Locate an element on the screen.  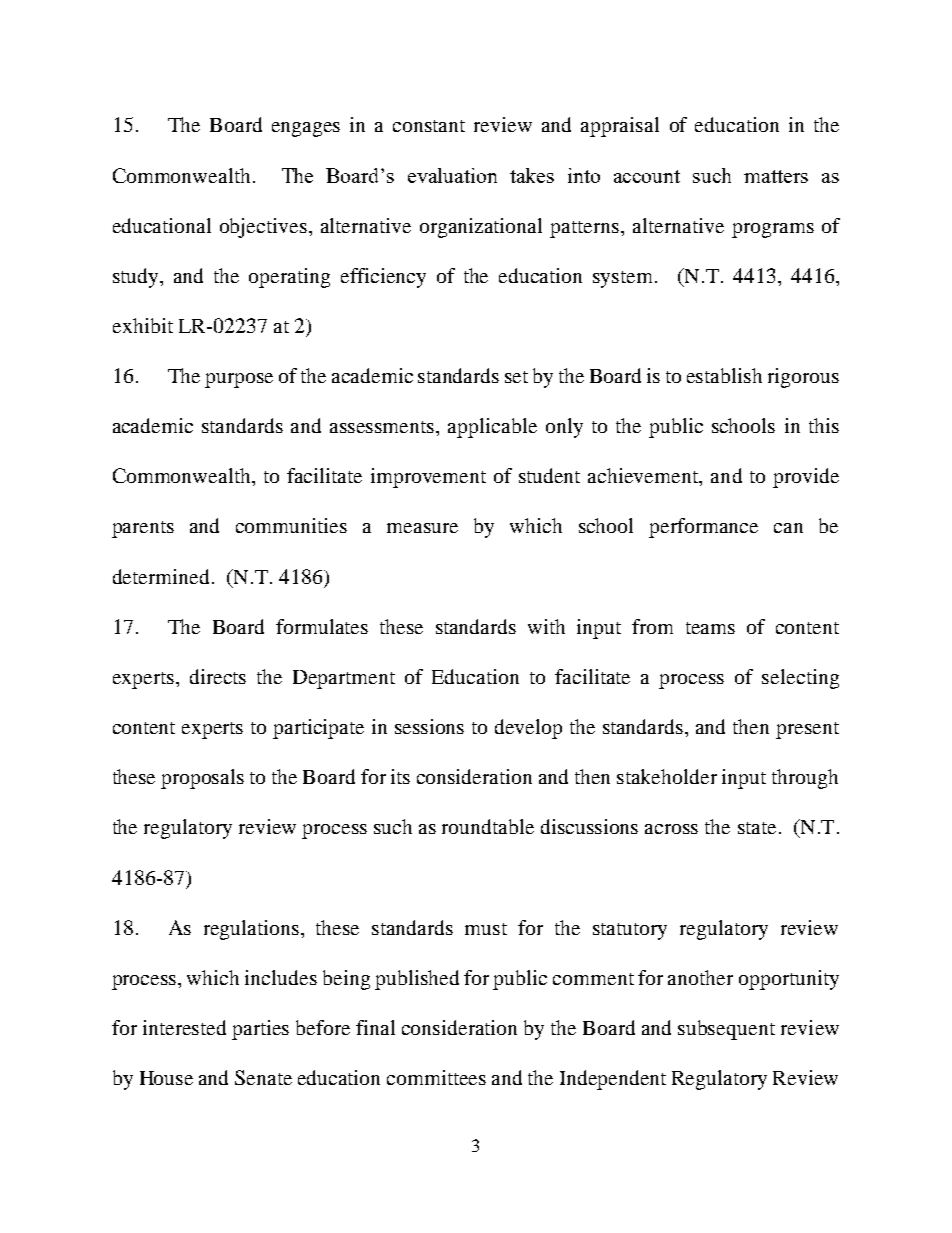
teams is located at coordinates (710, 628).
